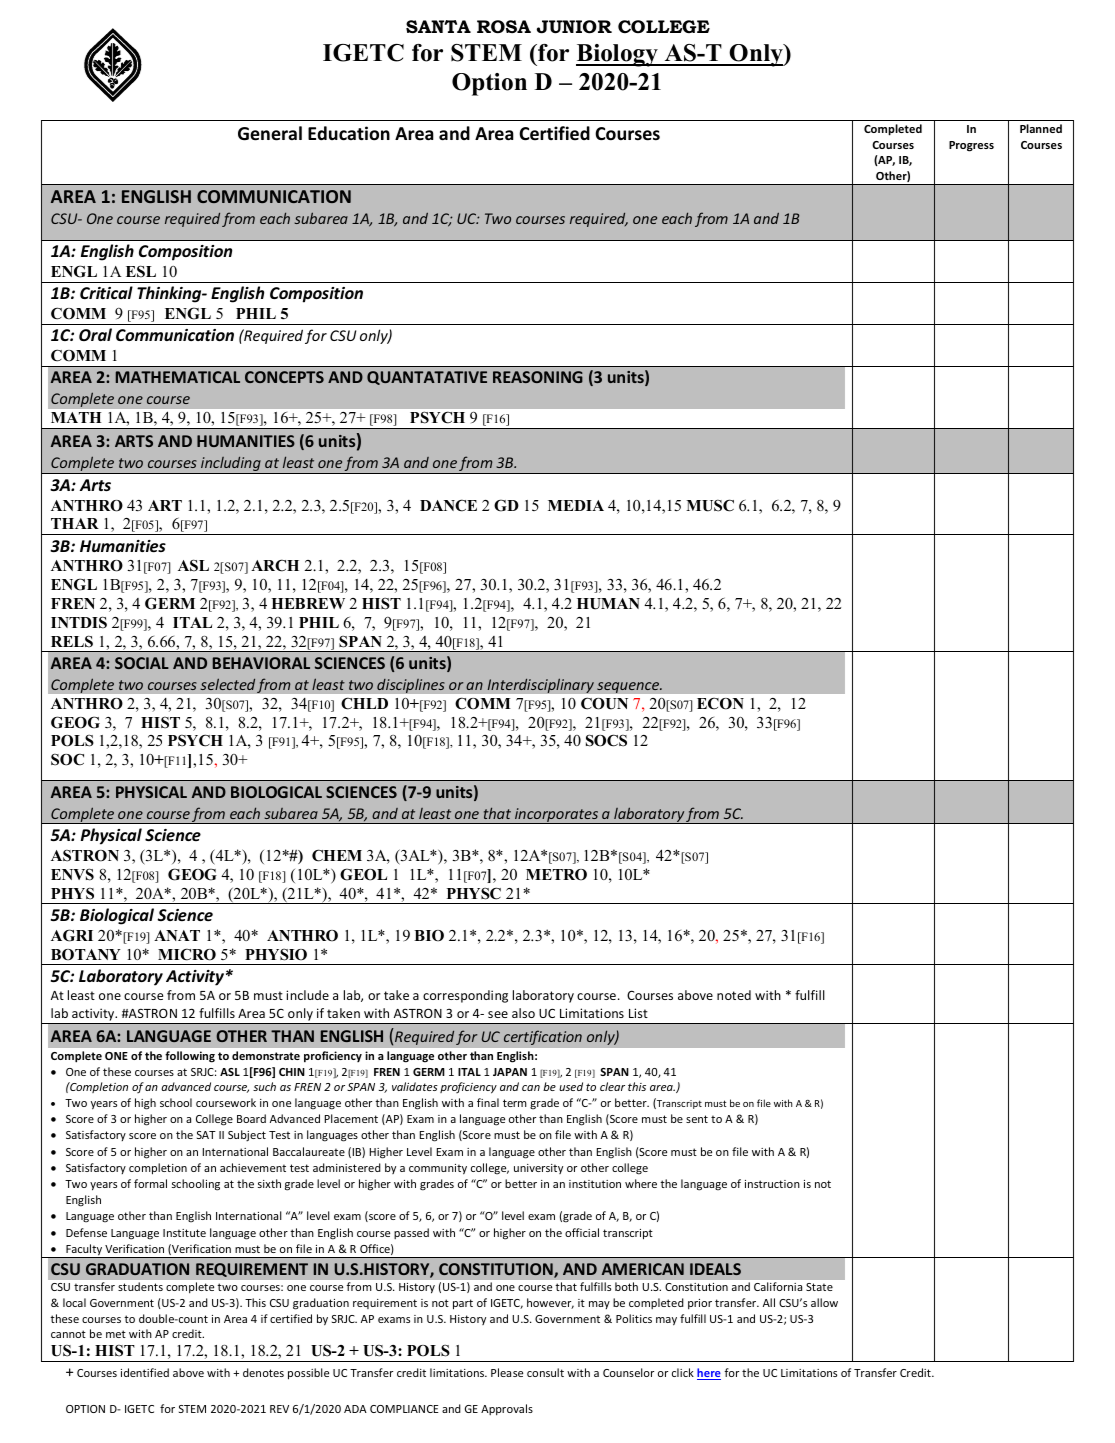 The height and width of the page is (1443, 1115). I want to click on noted, so click(734, 995).
